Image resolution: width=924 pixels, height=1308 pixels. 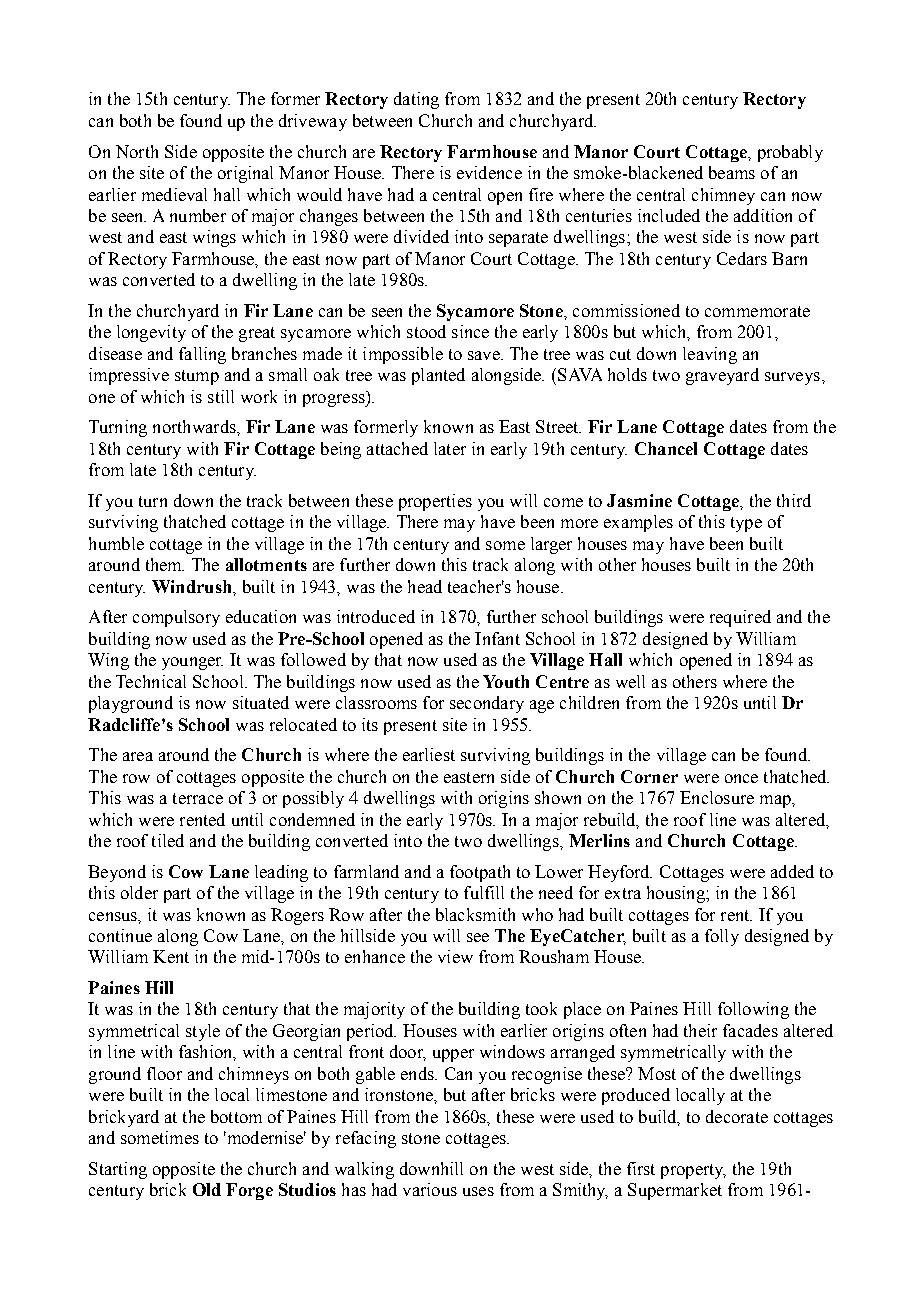 I want to click on various, so click(x=430, y=1189).
